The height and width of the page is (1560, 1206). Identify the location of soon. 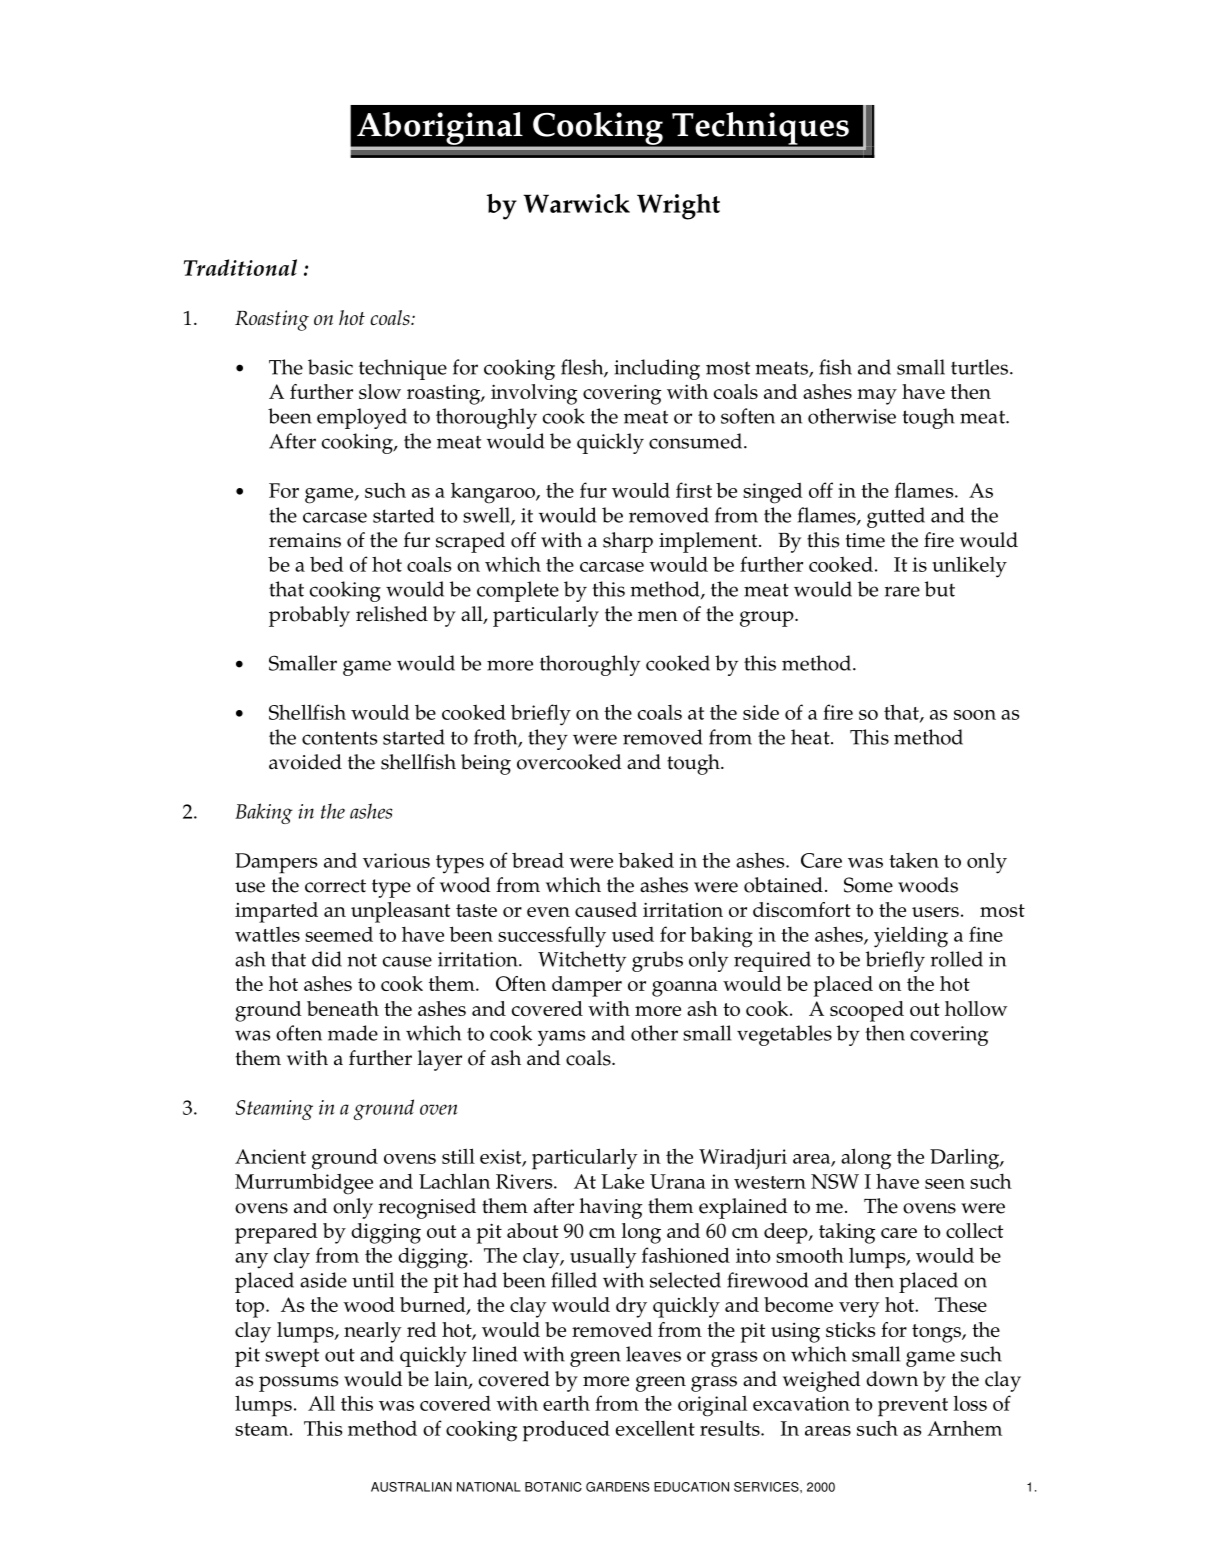
(975, 715).
